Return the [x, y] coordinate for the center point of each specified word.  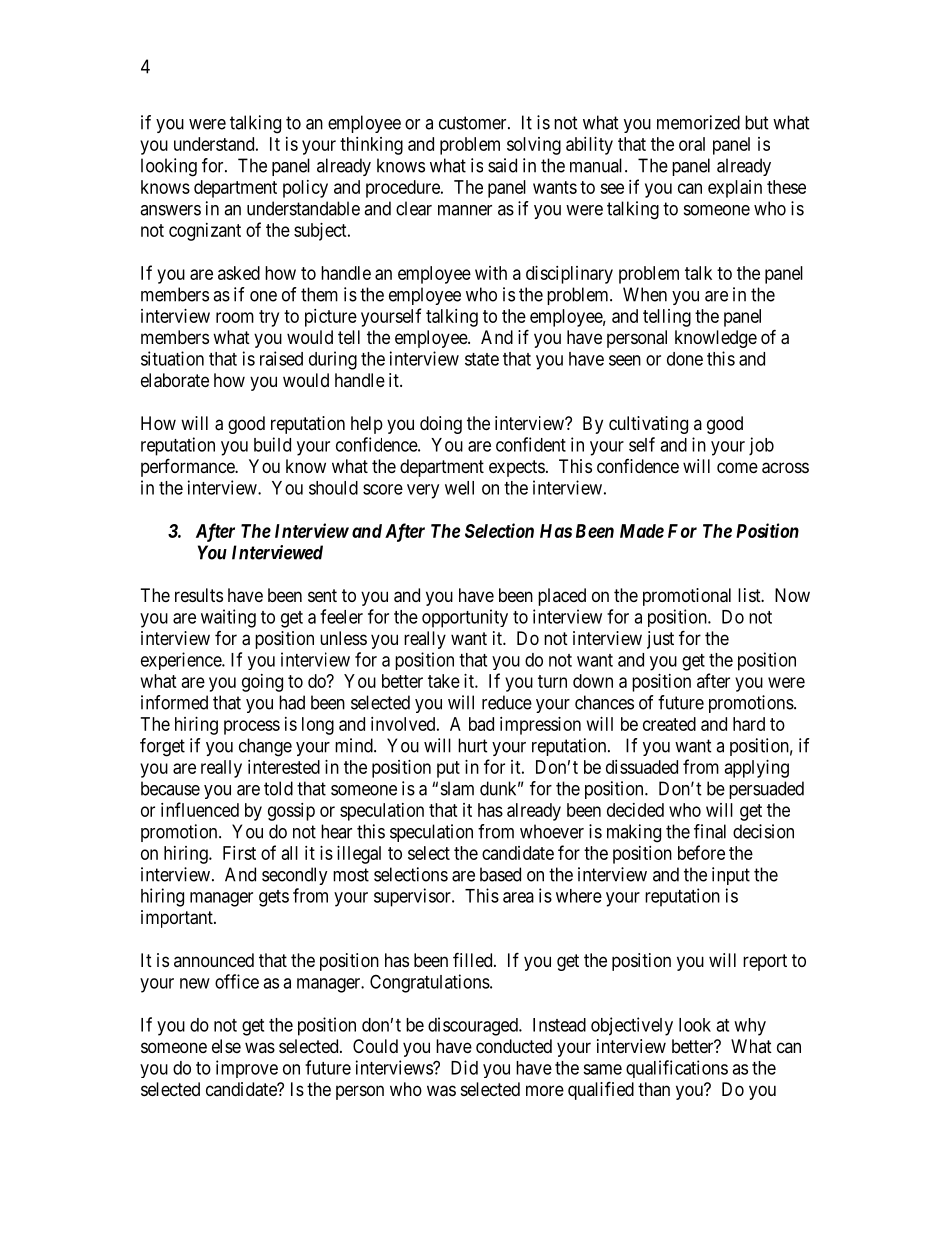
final [710, 831]
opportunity [465, 618]
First [239, 853]
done [685, 359]
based [500, 874]
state [482, 359]
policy [305, 189]
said [502, 165]
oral [692, 144]
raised [281, 358]
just [660, 640]
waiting [228, 618]
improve [247, 1069]
